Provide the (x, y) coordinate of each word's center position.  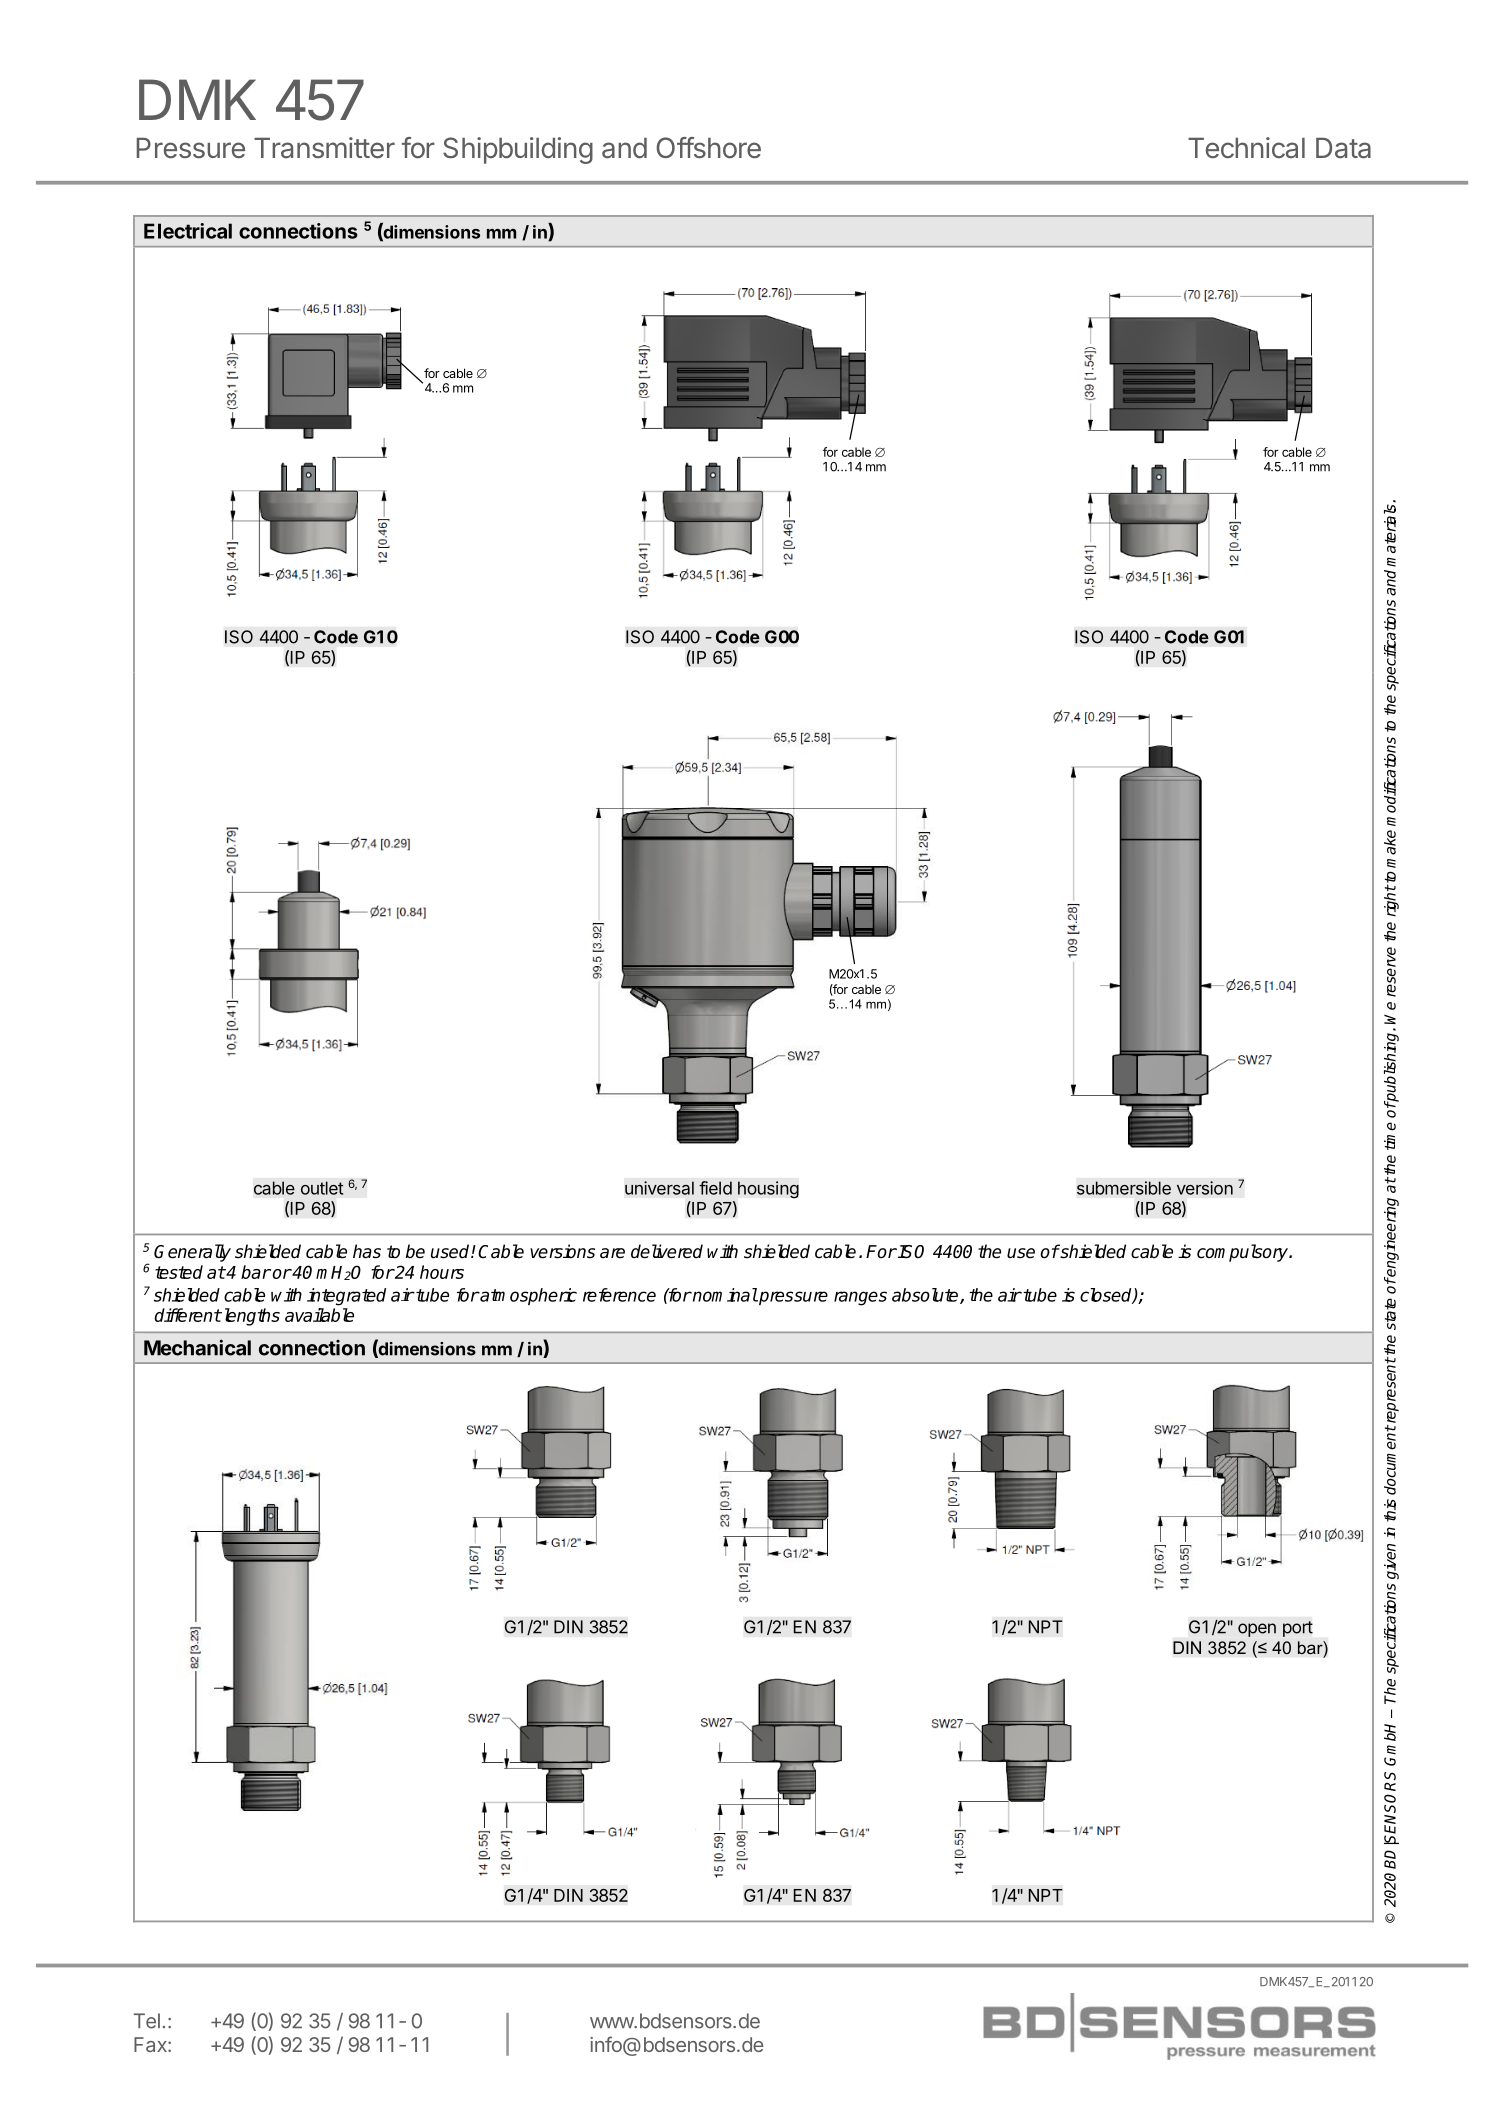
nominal (724, 1295)
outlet (322, 1188)
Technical (1246, 147)
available (319, 1315)
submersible (1124, 1188)
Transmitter (324, 148)
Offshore (708, 147)
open (1257, 1630)
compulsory (1243, 1253)
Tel (147, 2021)
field (715, 1188)
